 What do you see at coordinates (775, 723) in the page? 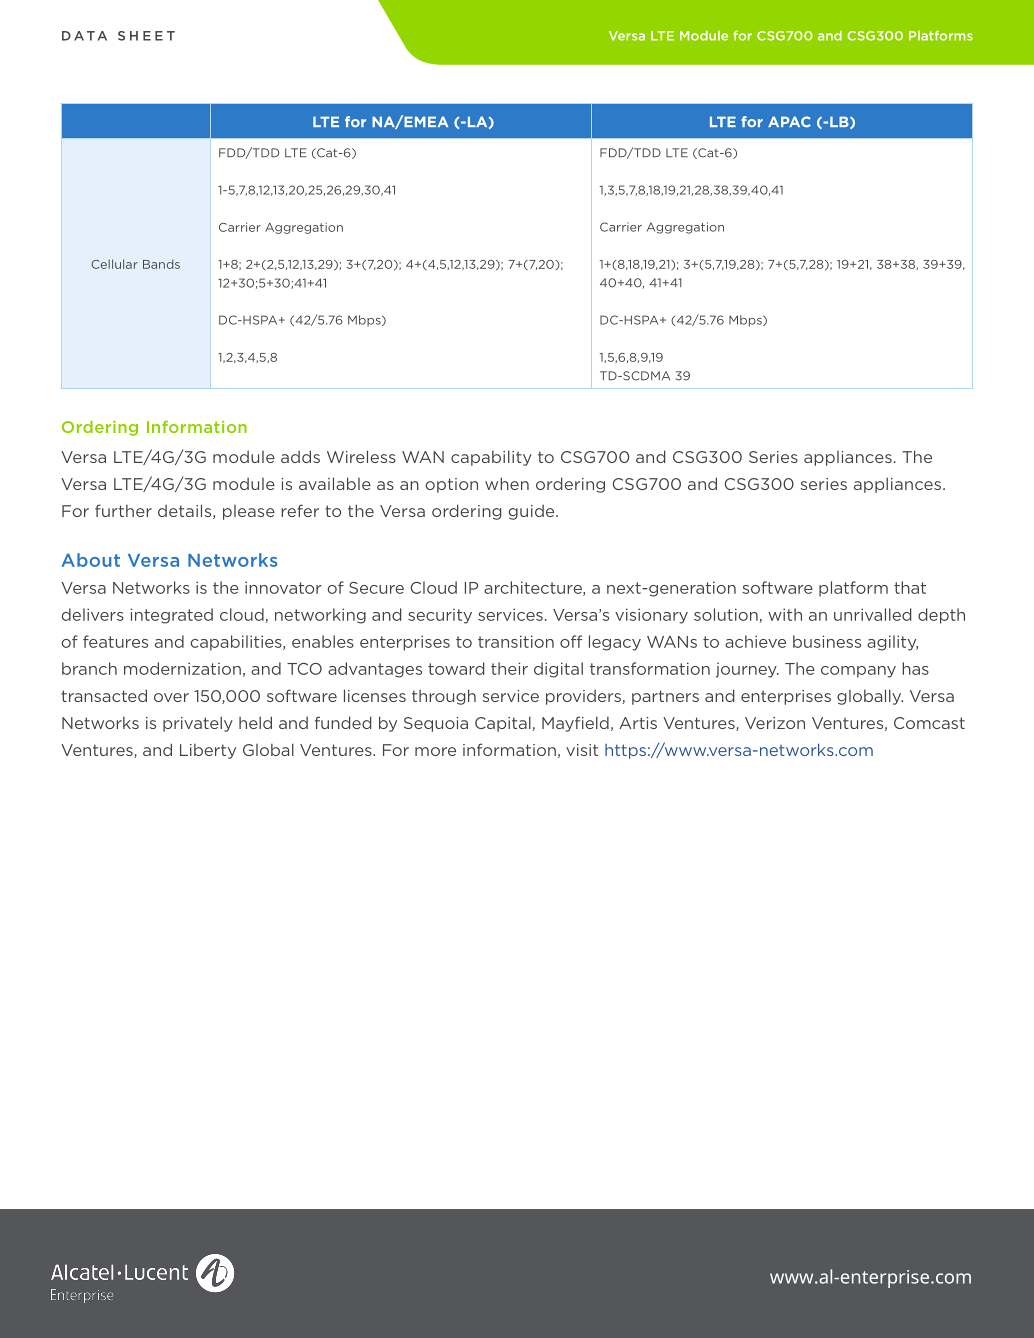
I see `Verizon` at bounding box center [775, 723].
